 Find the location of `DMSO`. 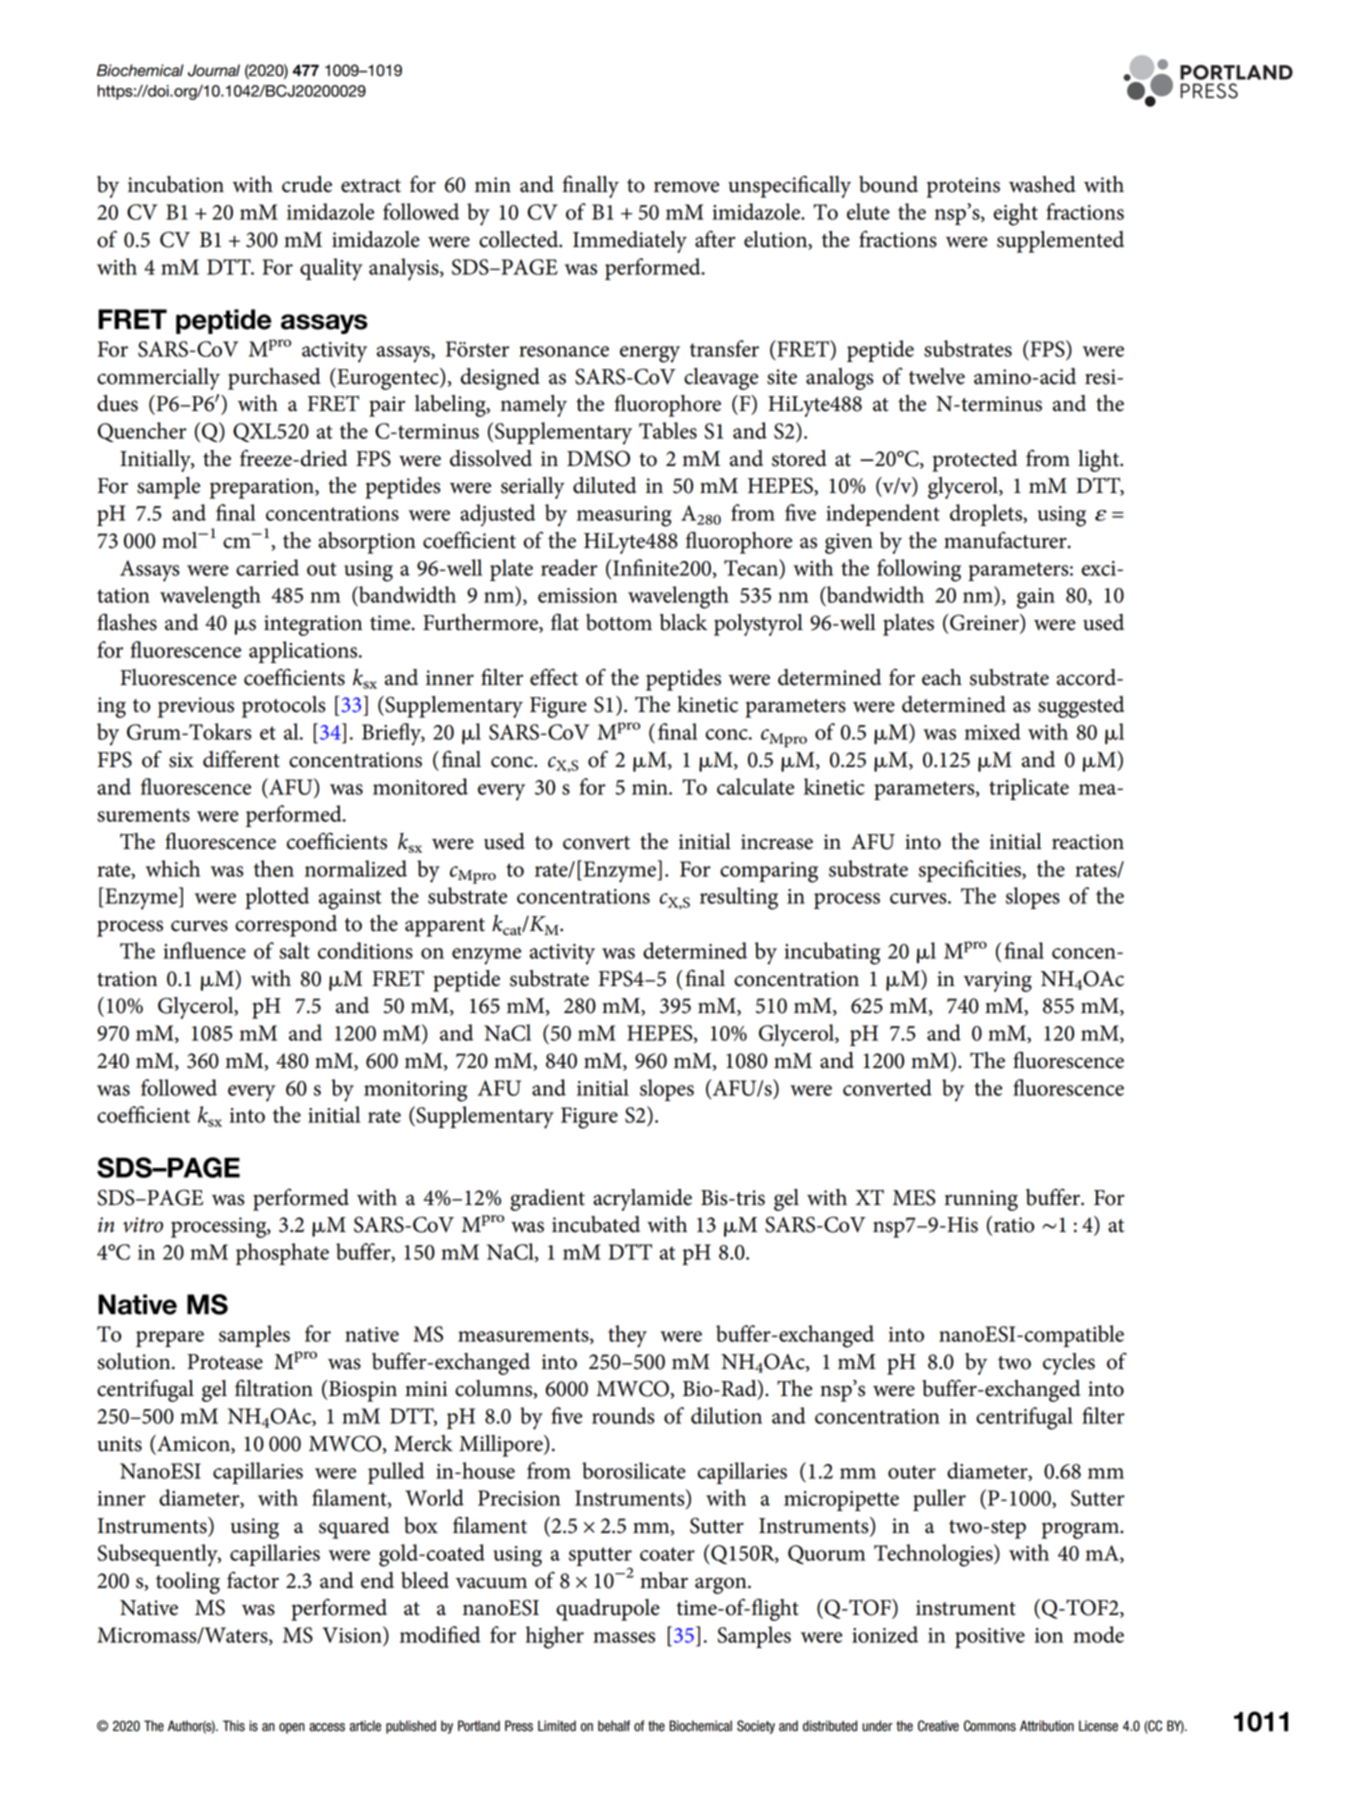

DMSO is located at coordinates (598, 458).
